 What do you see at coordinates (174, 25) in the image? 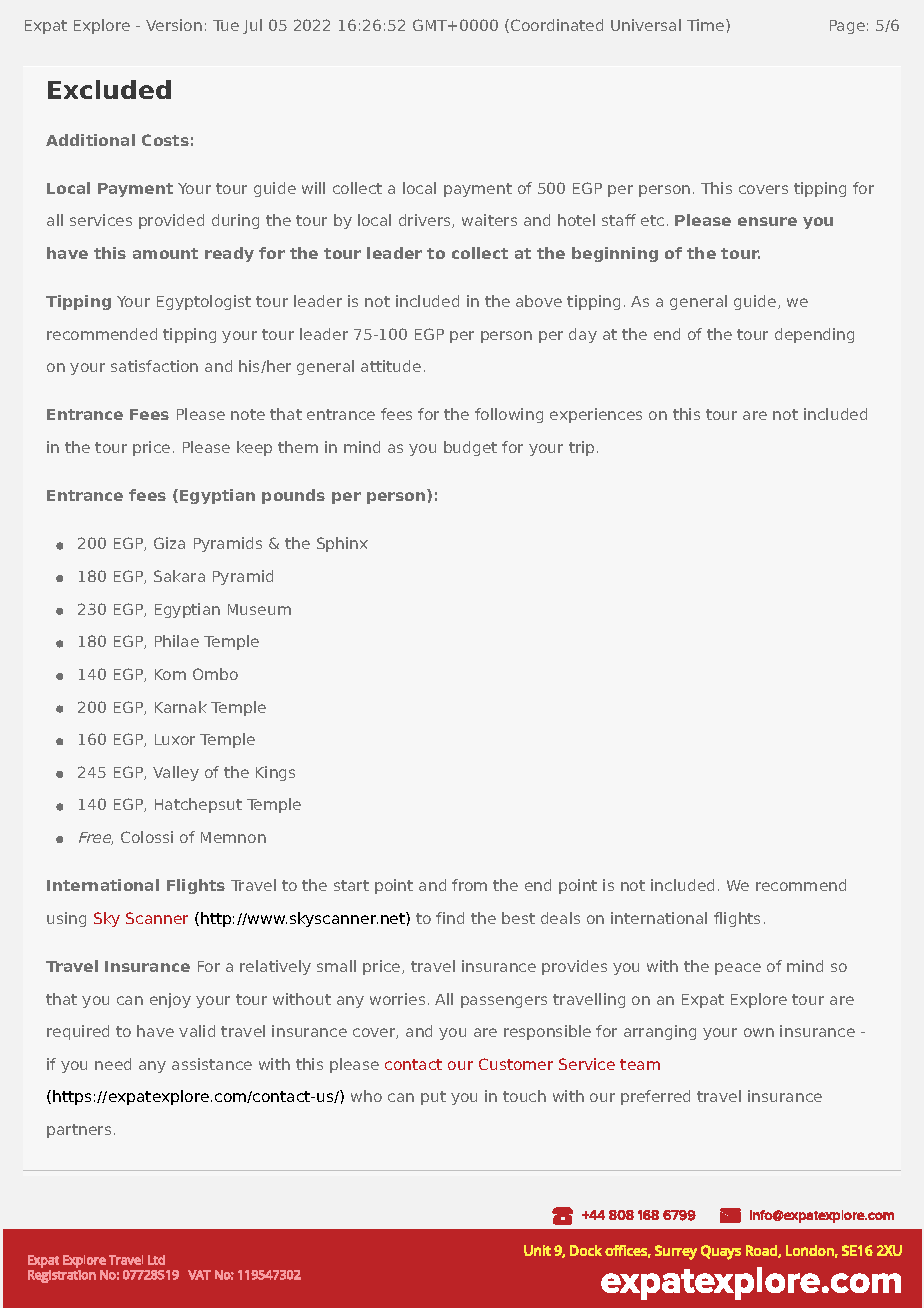
I see `Version` at bounding box center [174, 25].
